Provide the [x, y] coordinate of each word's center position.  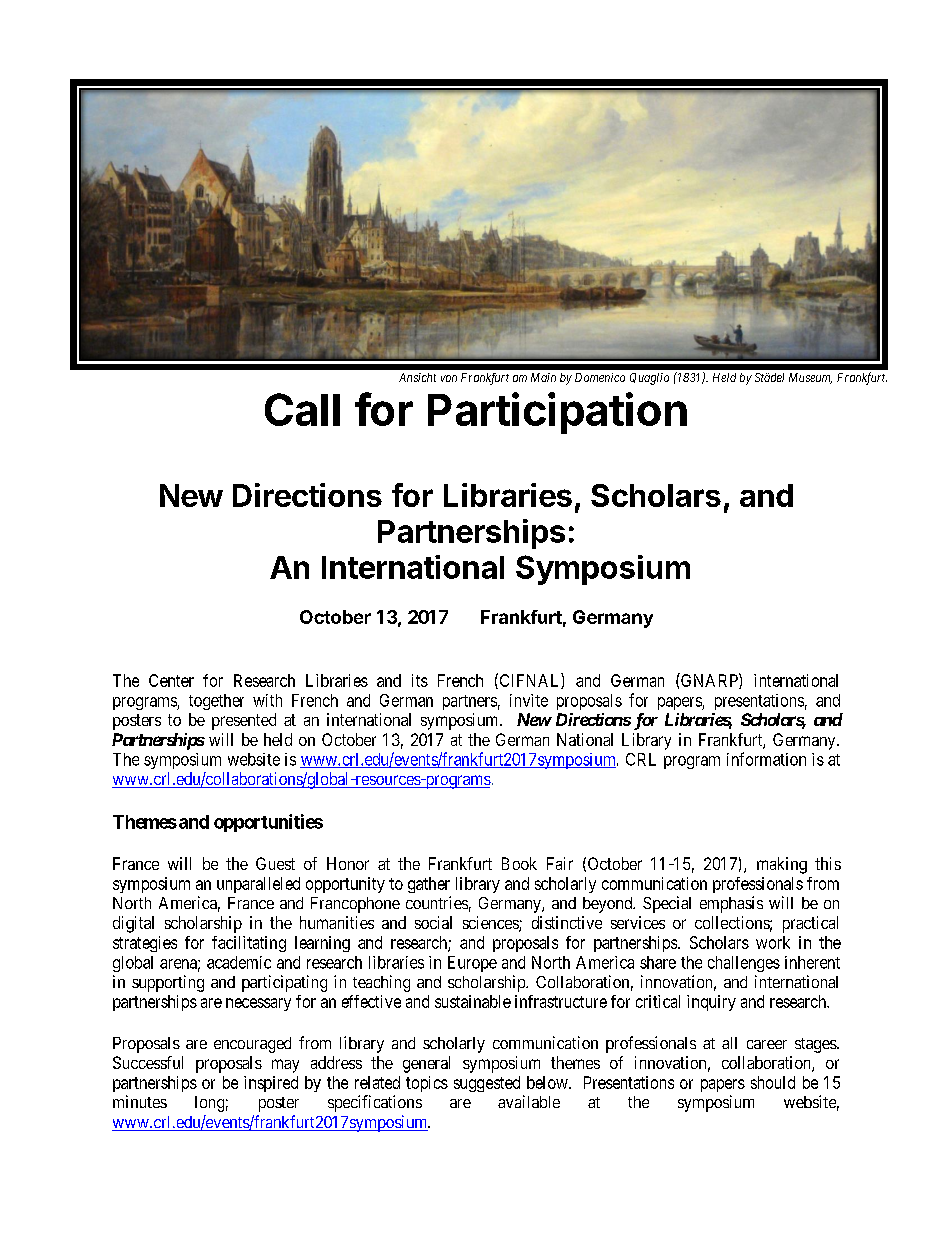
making [782, 865]
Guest [275, 863]
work [773, 942]
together [216, 702]
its [420, 680]
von [449, 378]
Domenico [600, 377]
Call [302, 409]
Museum [810, 378]
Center [171, 680]
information [766, 759]
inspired [271, 1084]
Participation [557, 413]
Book [519, 863]
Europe [472, 964]
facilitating [249, 944]
